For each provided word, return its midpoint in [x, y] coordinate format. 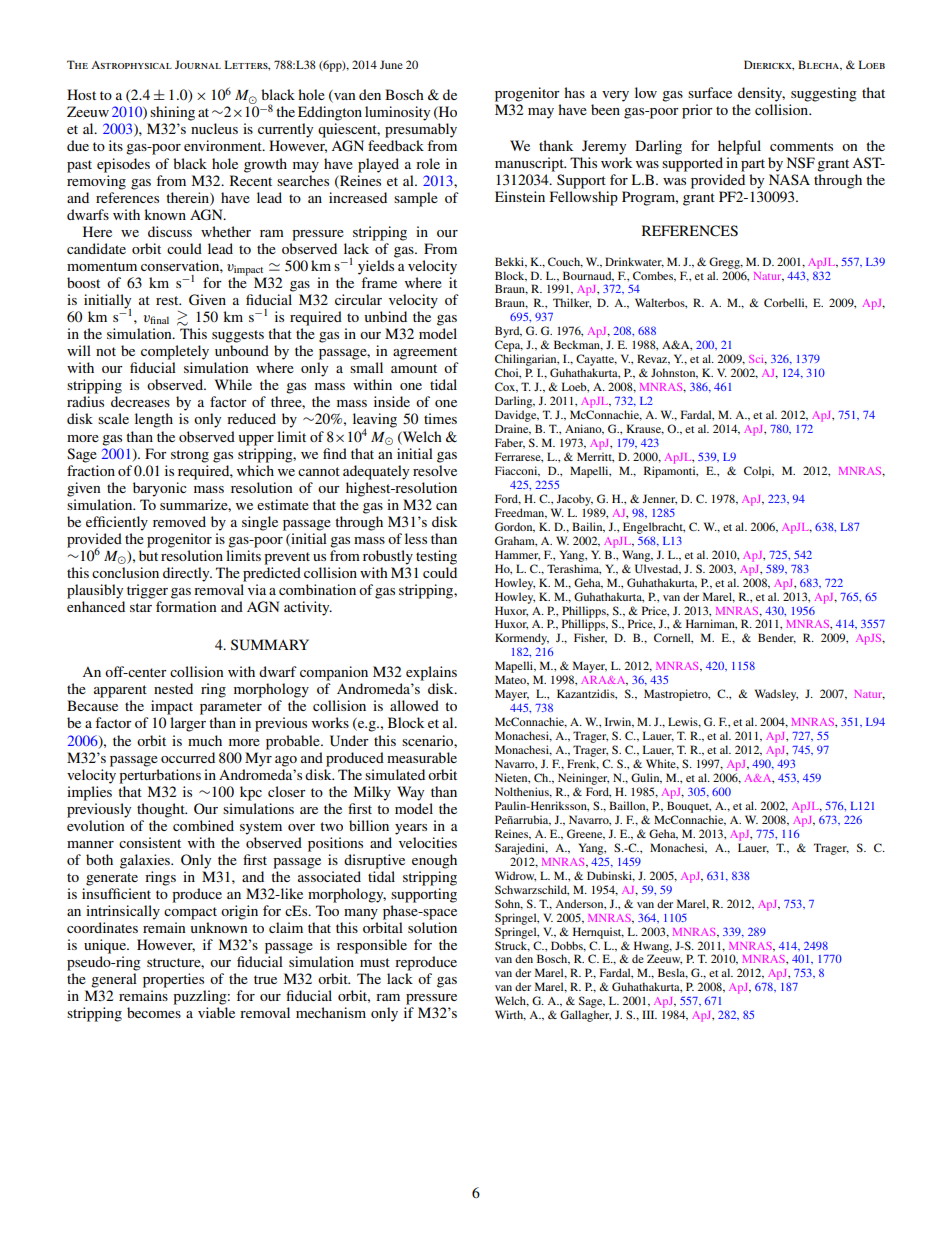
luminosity [397, 113]
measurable [422, 757]
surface [710, 92]
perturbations [160, 776]
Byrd [508, 333]
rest [168, 300]
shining [172, 113]
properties [173, 980]
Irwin [619, 722]
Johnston [674, 373]
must [375, 962]
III [649, 1014]
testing [436, 557]
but [148, 555]
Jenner [659, 499]
